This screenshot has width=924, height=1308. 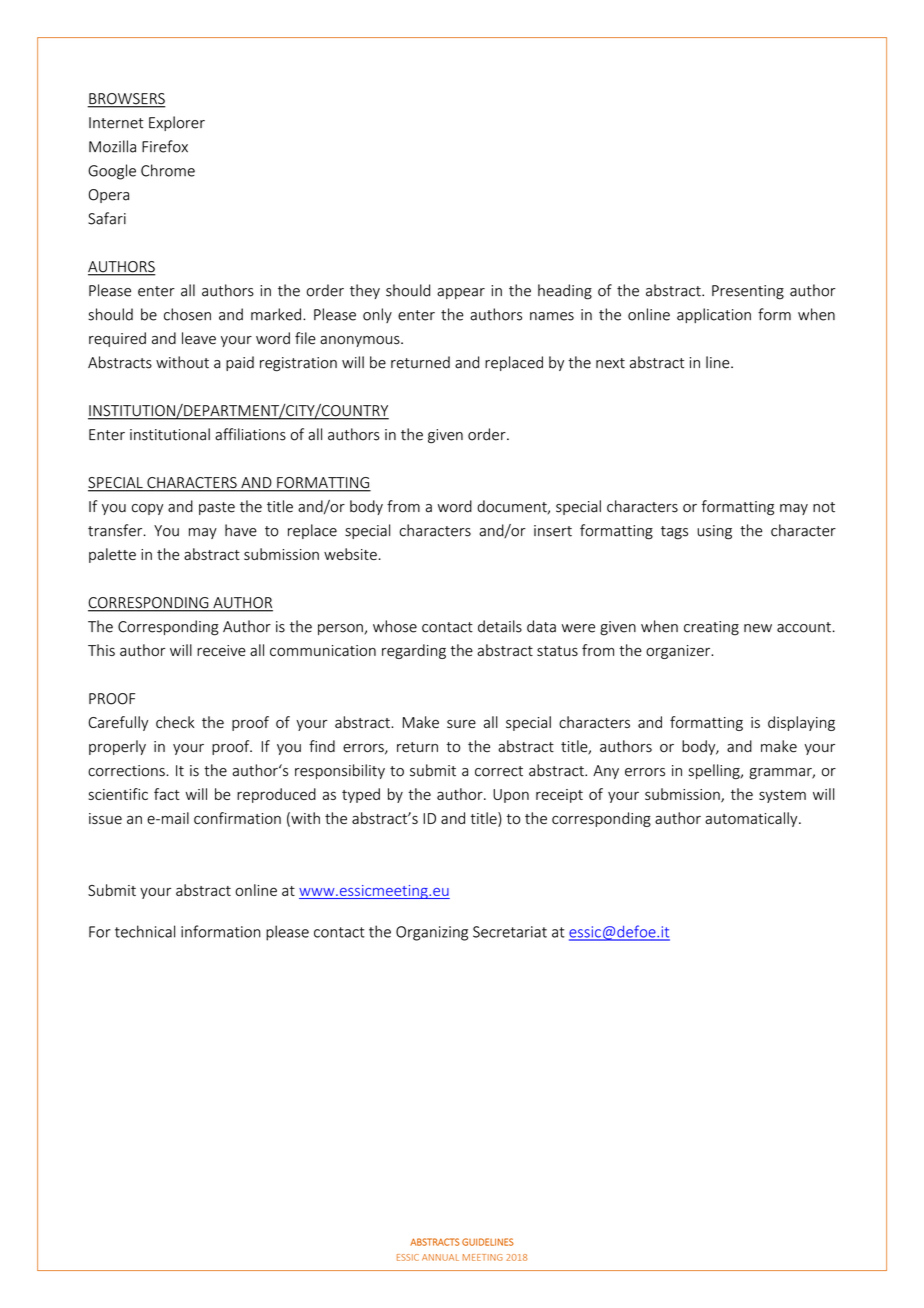 I want to click on appear, so click(x=461, y=293).
